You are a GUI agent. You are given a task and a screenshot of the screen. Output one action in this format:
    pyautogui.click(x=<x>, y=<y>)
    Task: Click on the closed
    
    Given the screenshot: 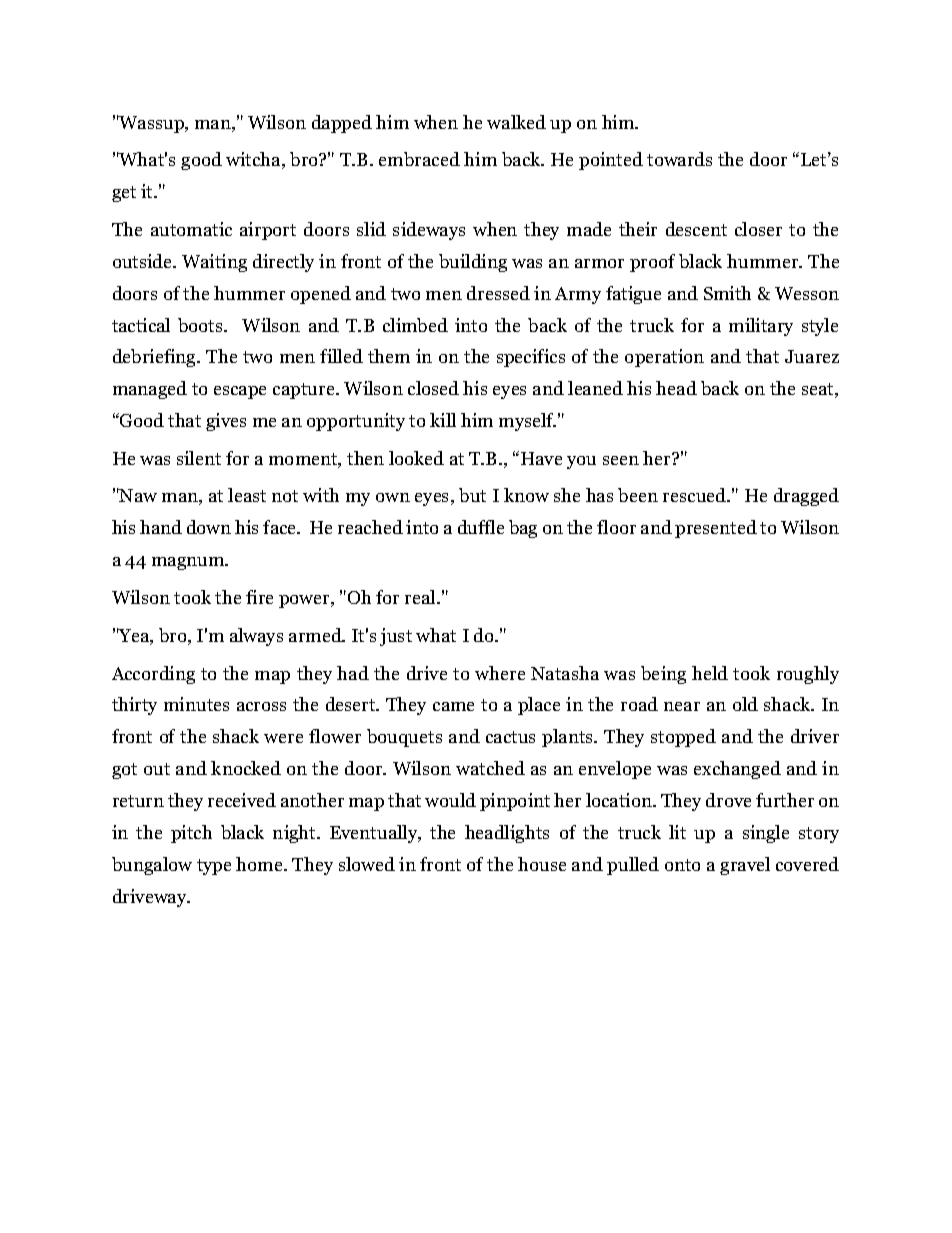 What is the action you would take?
    pyautogui.click(x=433, y=388)
